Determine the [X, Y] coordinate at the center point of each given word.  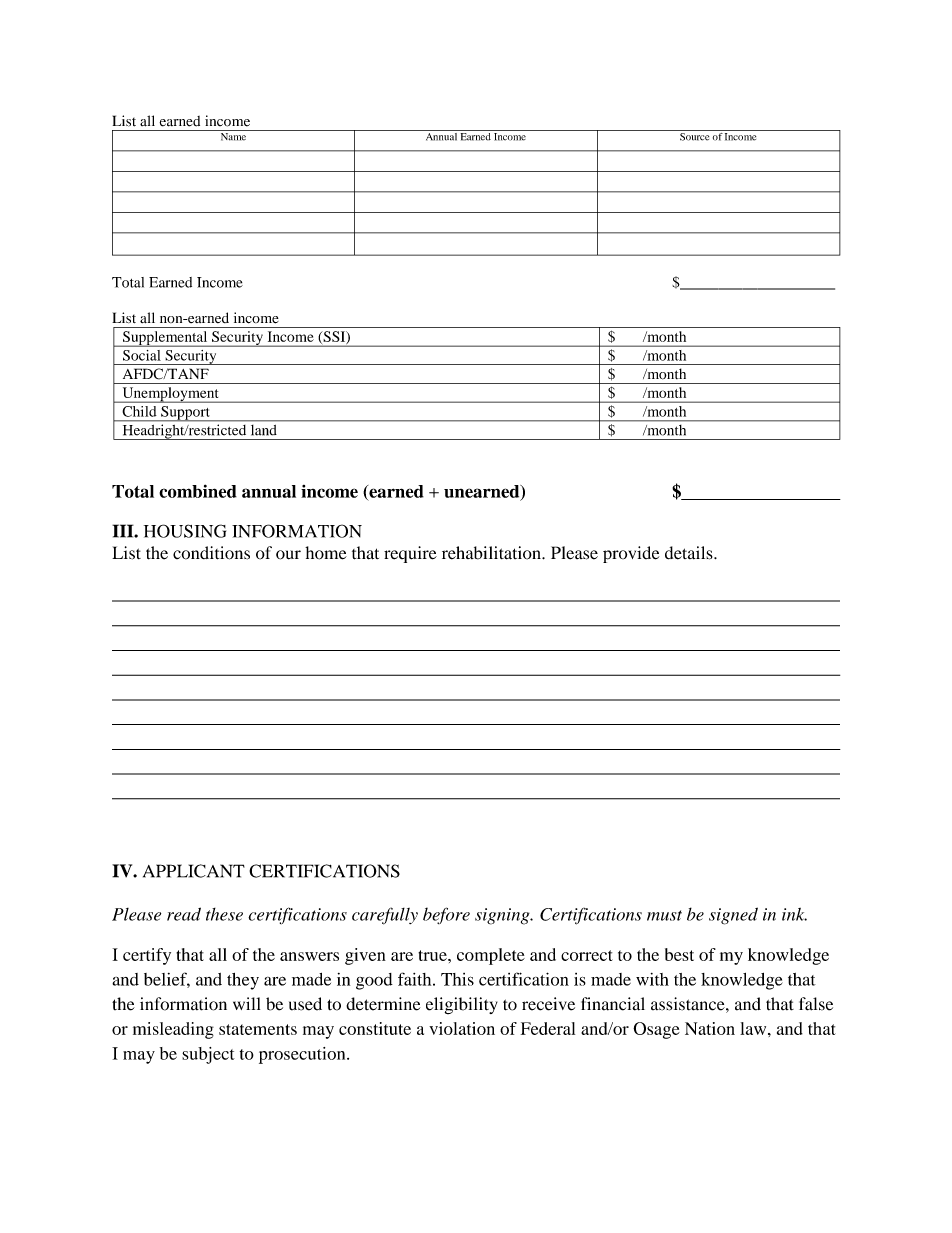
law [754, 1028]
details [690, 553]
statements [258, 1029]
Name [233, 137]
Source [695, 135]
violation [462, 1028]
